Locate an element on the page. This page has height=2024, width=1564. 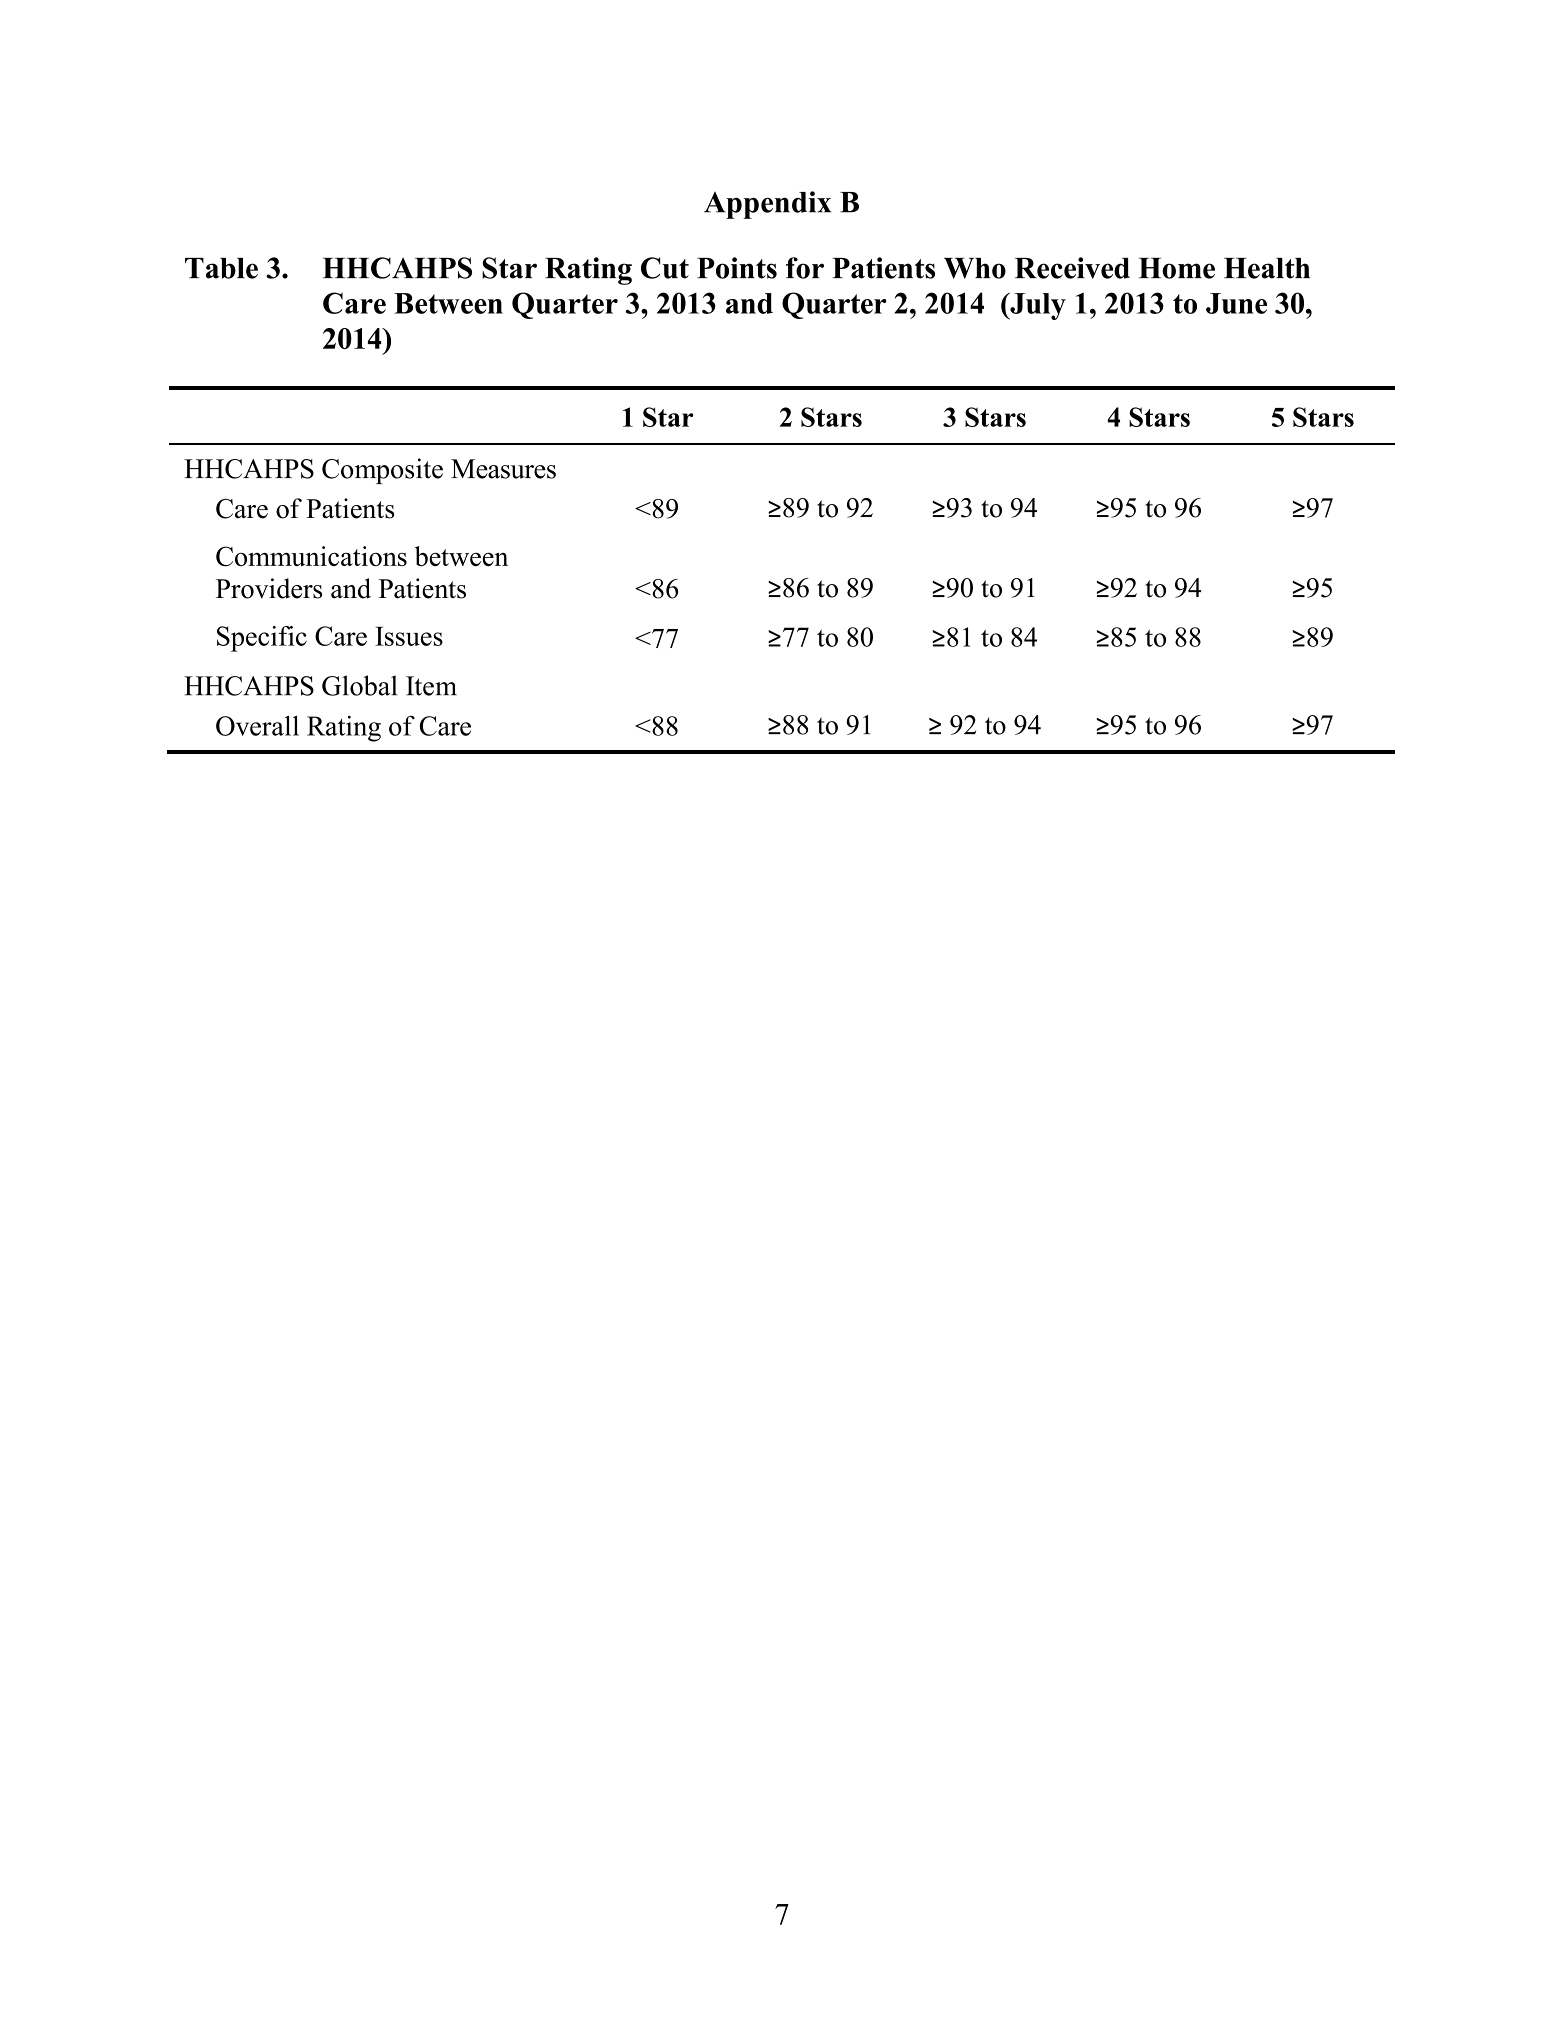
Item is located at coordinates (431, 686).
